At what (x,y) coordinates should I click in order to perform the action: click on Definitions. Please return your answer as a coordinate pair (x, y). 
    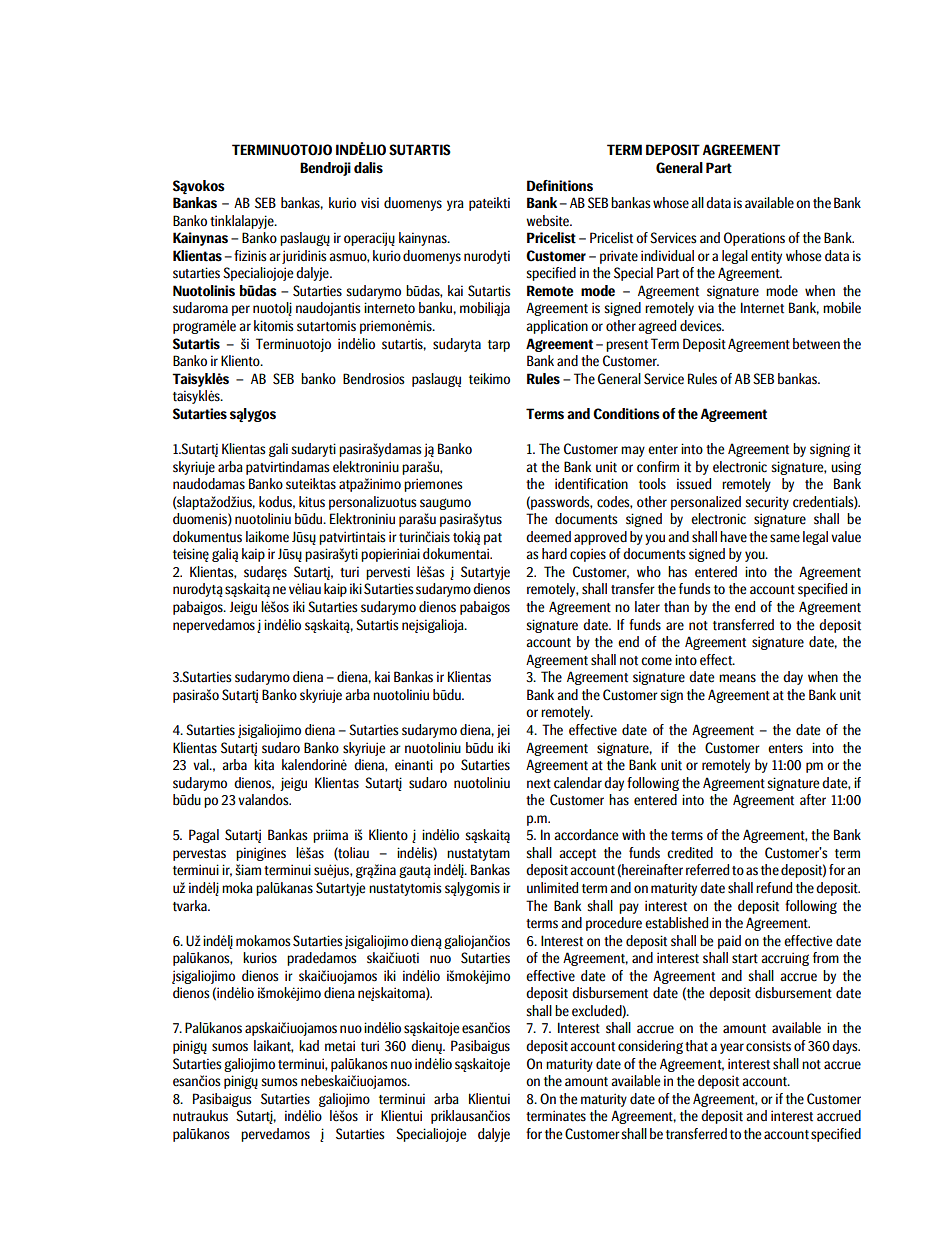
    Looking at the image, I should click on (560, 186).
